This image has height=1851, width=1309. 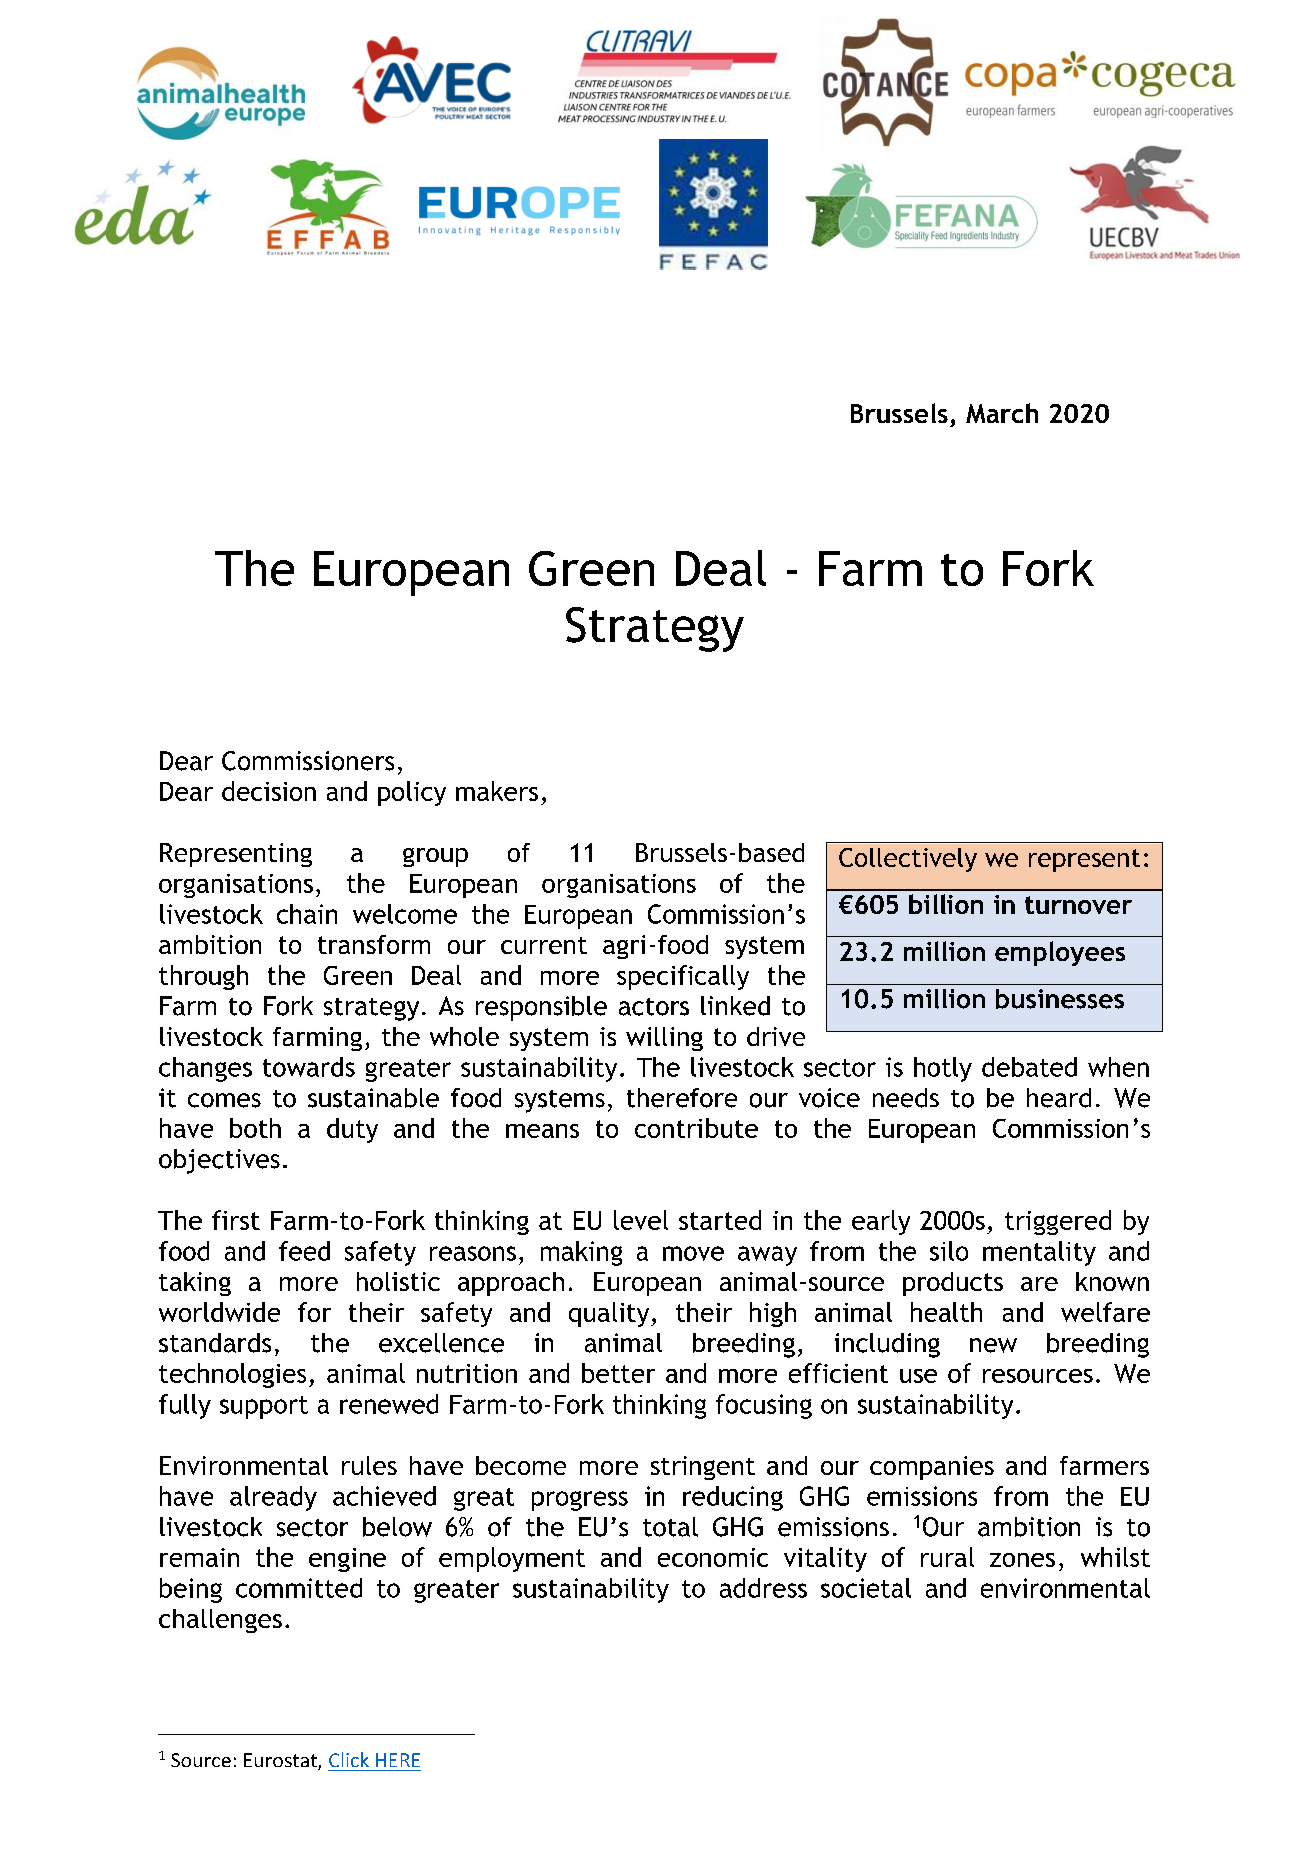 I want to click on Collectively, so click(x=908, y=860).
